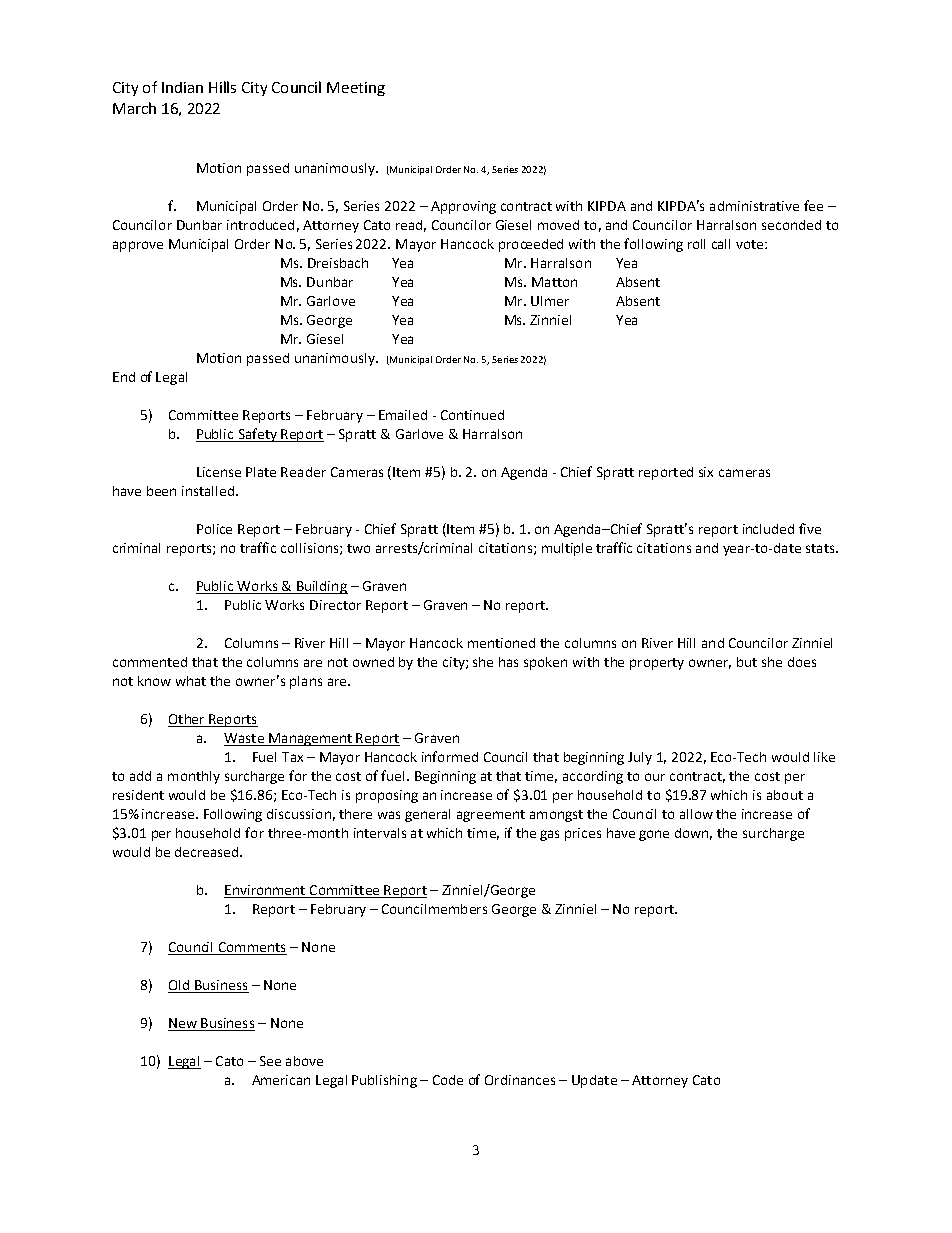  Describe the element at coordinates (706, 472) in the screenshot. I see `six` at that location.
